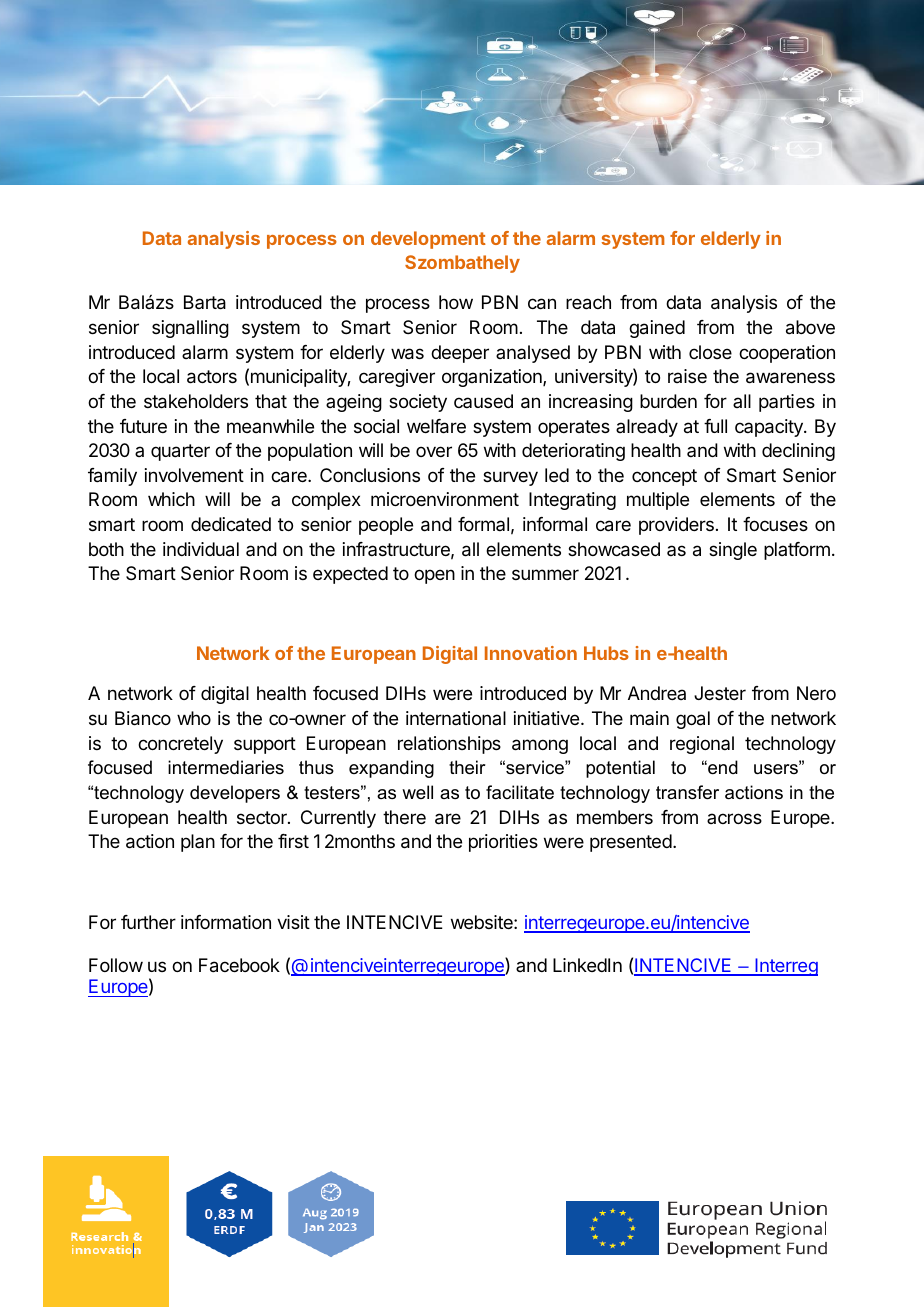  Describe the element at coordinates (733, 551) in the page. I see `single` at that location.
